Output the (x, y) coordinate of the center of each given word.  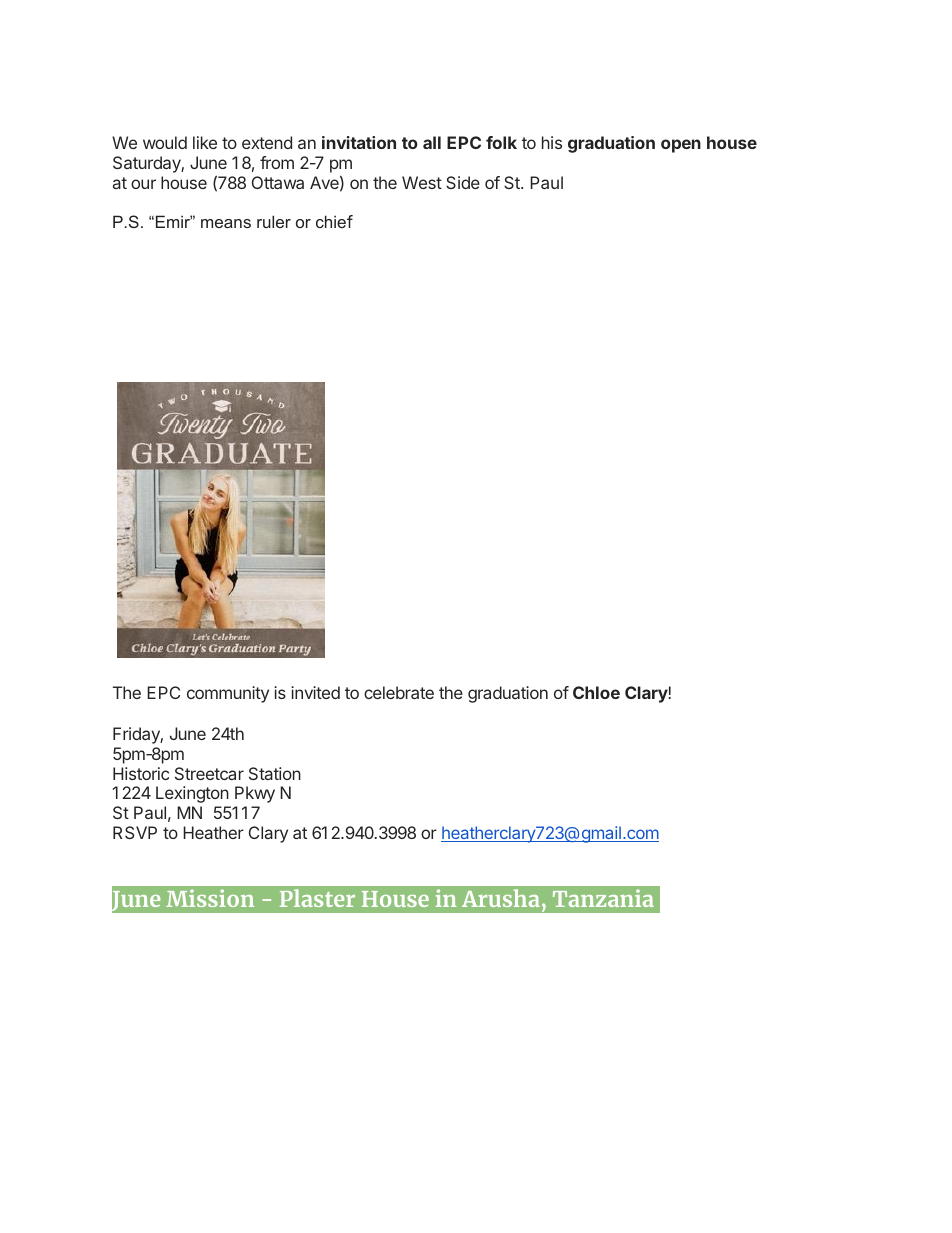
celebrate (399, 692)
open (681, 146)
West (422, 182)
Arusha (501, 898)
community (228, 694)
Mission (210, 898)
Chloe (596, 692)
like (205, 142)
